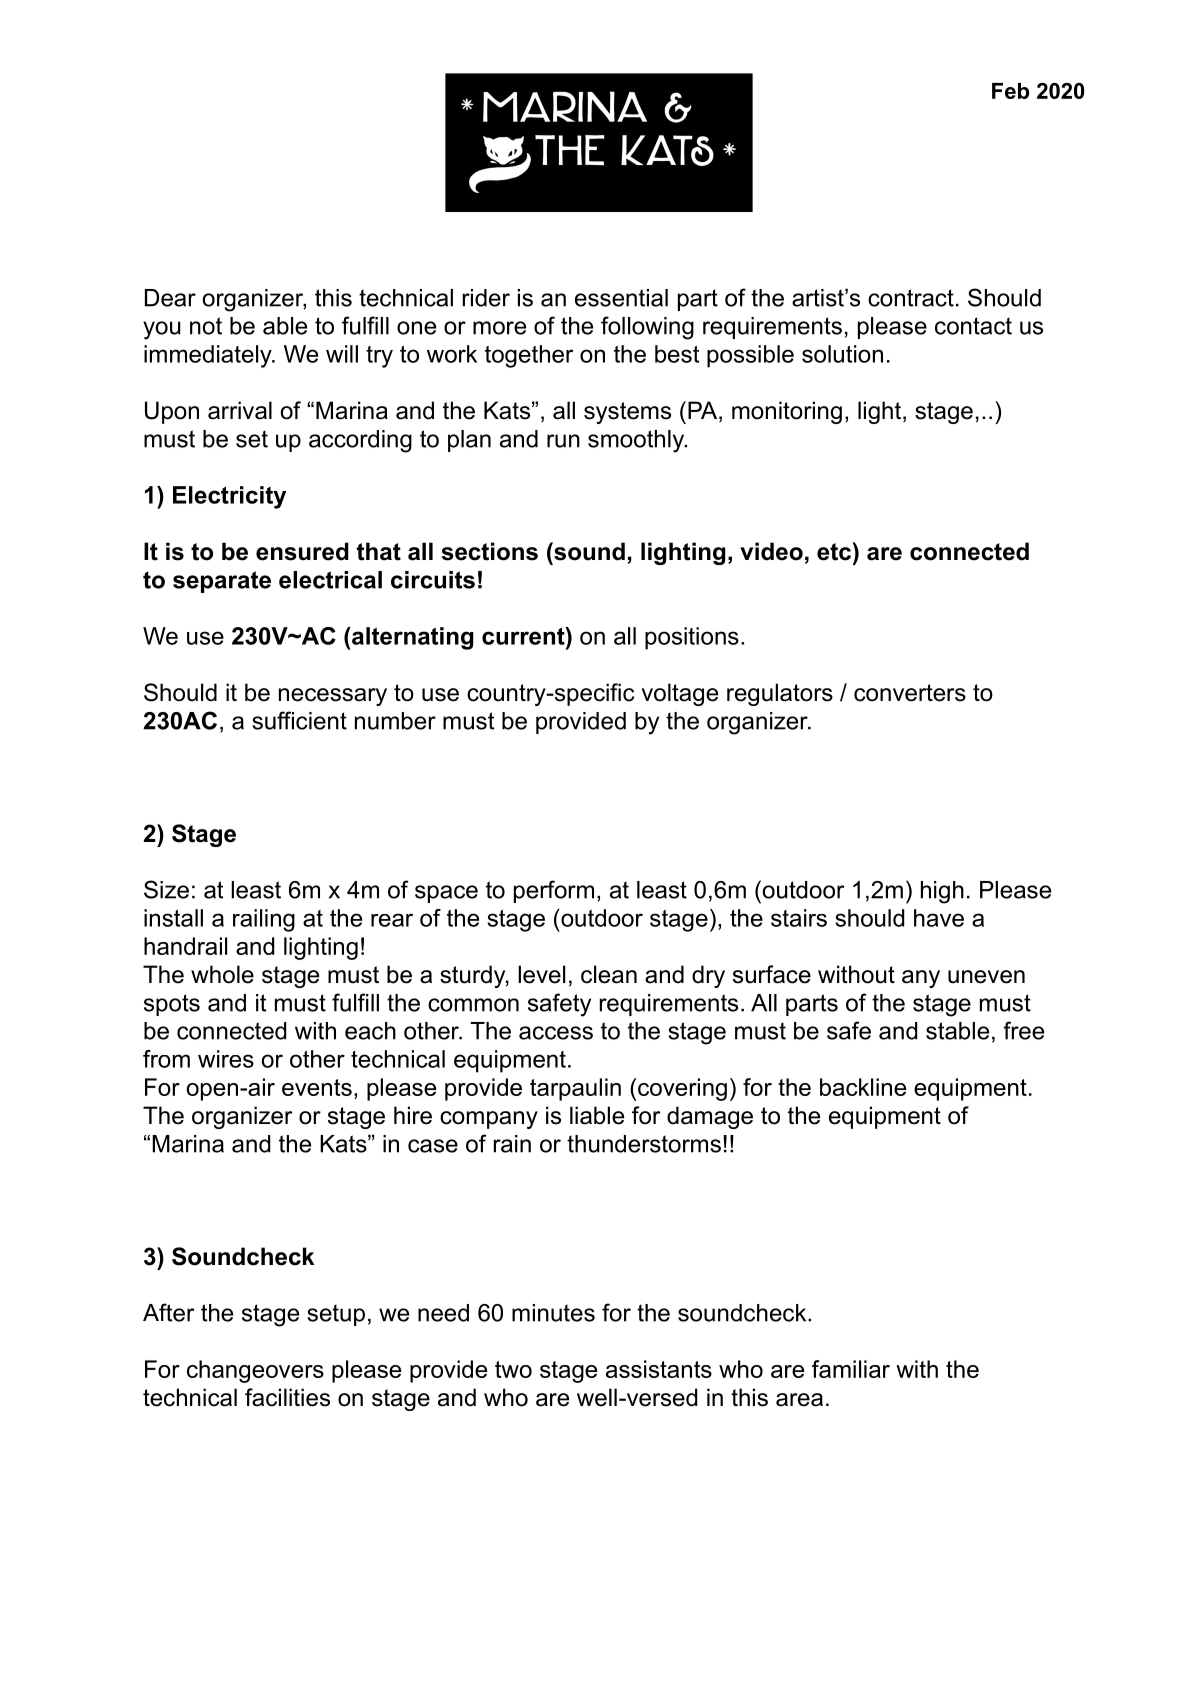 The image size is (1198, 1696). I want to click on backline, so click(863, 1087).
